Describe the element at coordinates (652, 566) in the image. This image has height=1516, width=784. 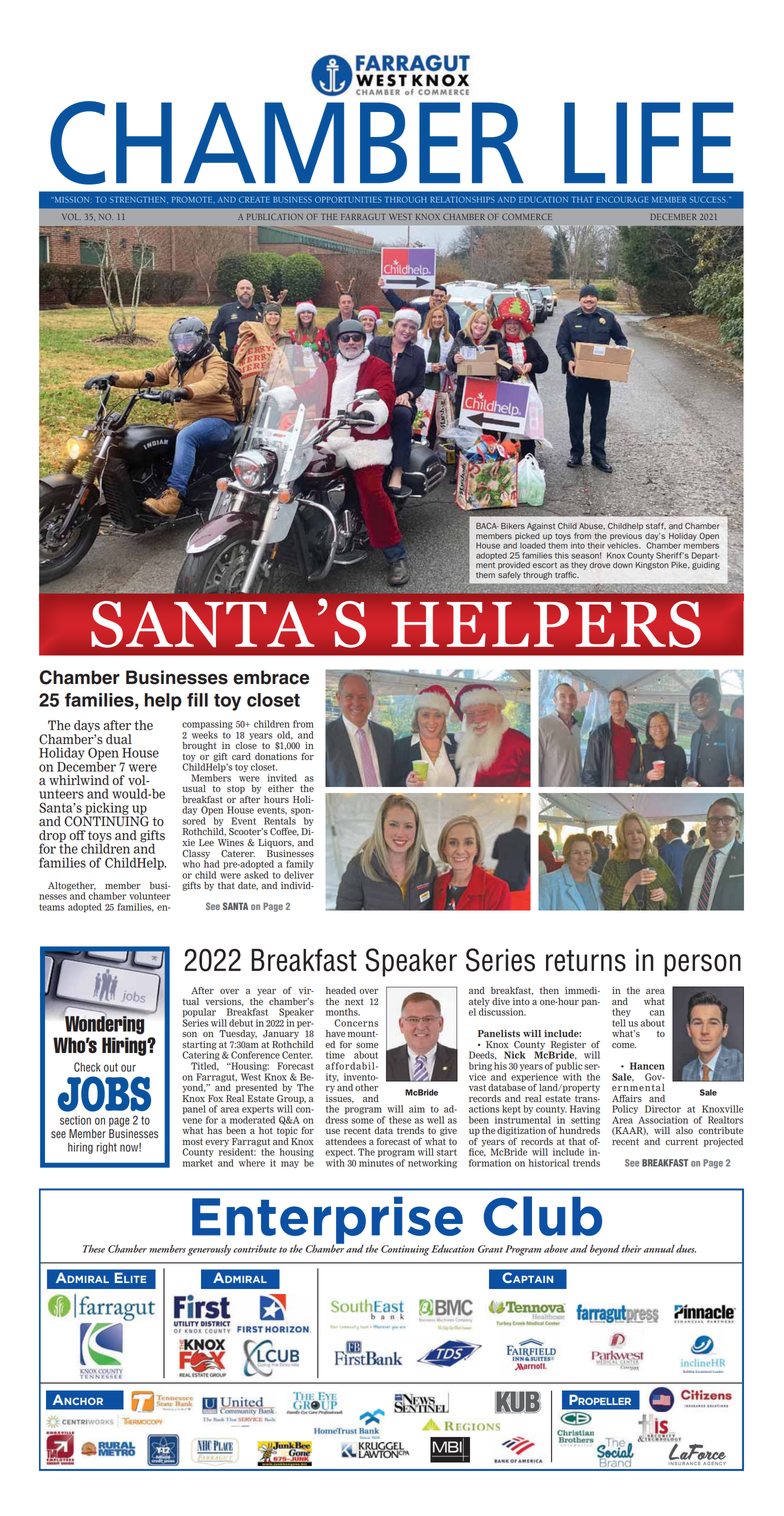
I see `Kingston` at that location.
